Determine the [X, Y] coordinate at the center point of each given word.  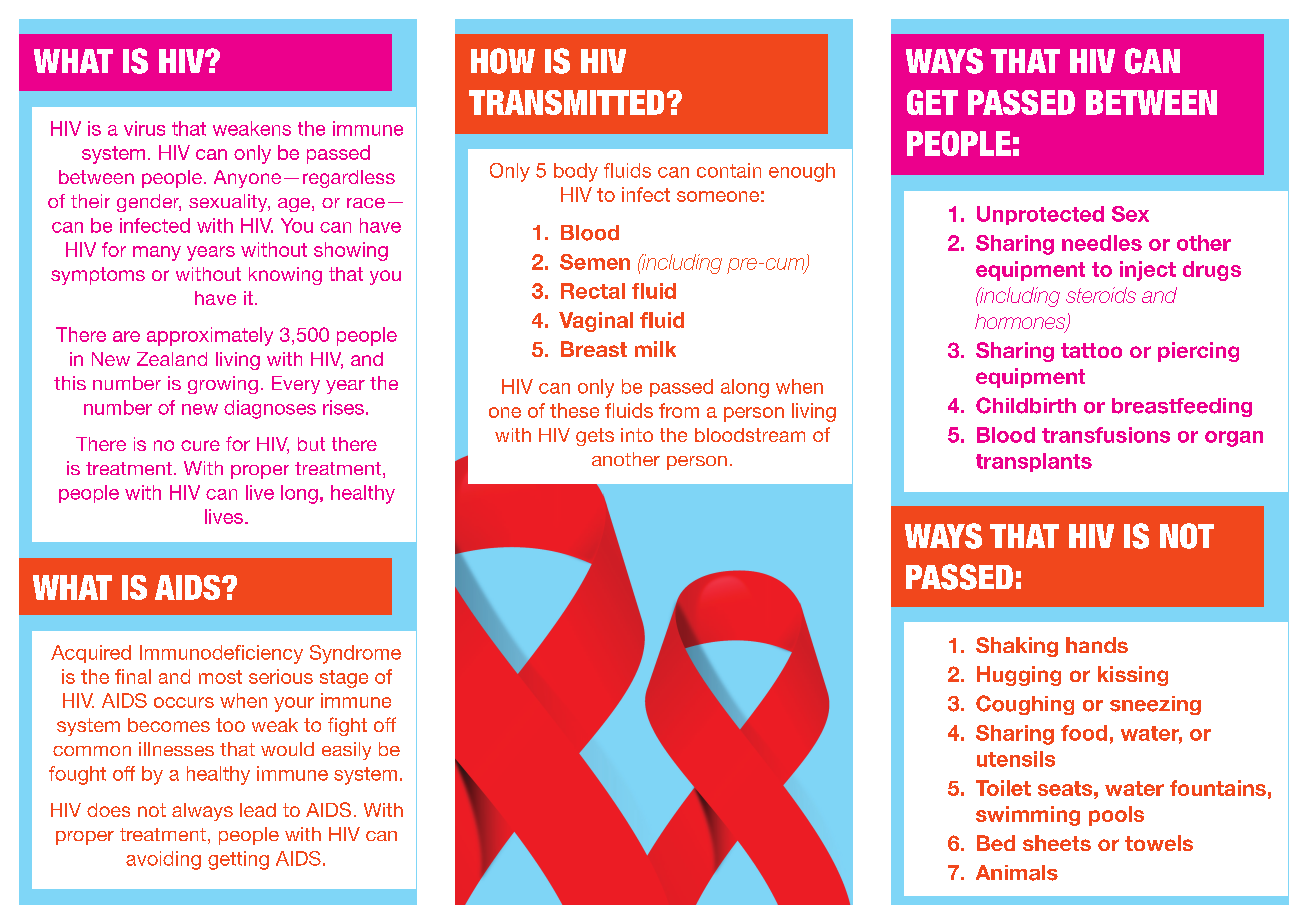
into [637, 435]
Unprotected [1040, 215]
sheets [1057, 843]
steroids [1101, 295]
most [220, 677]
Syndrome [355, 654]
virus [144, 128]
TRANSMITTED [566, 102]
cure [200, 445]
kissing [1133, 676]
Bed [996, 843]
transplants [1034, 462]
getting [238, 860]
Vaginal [596, 322]
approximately [210, 336]
